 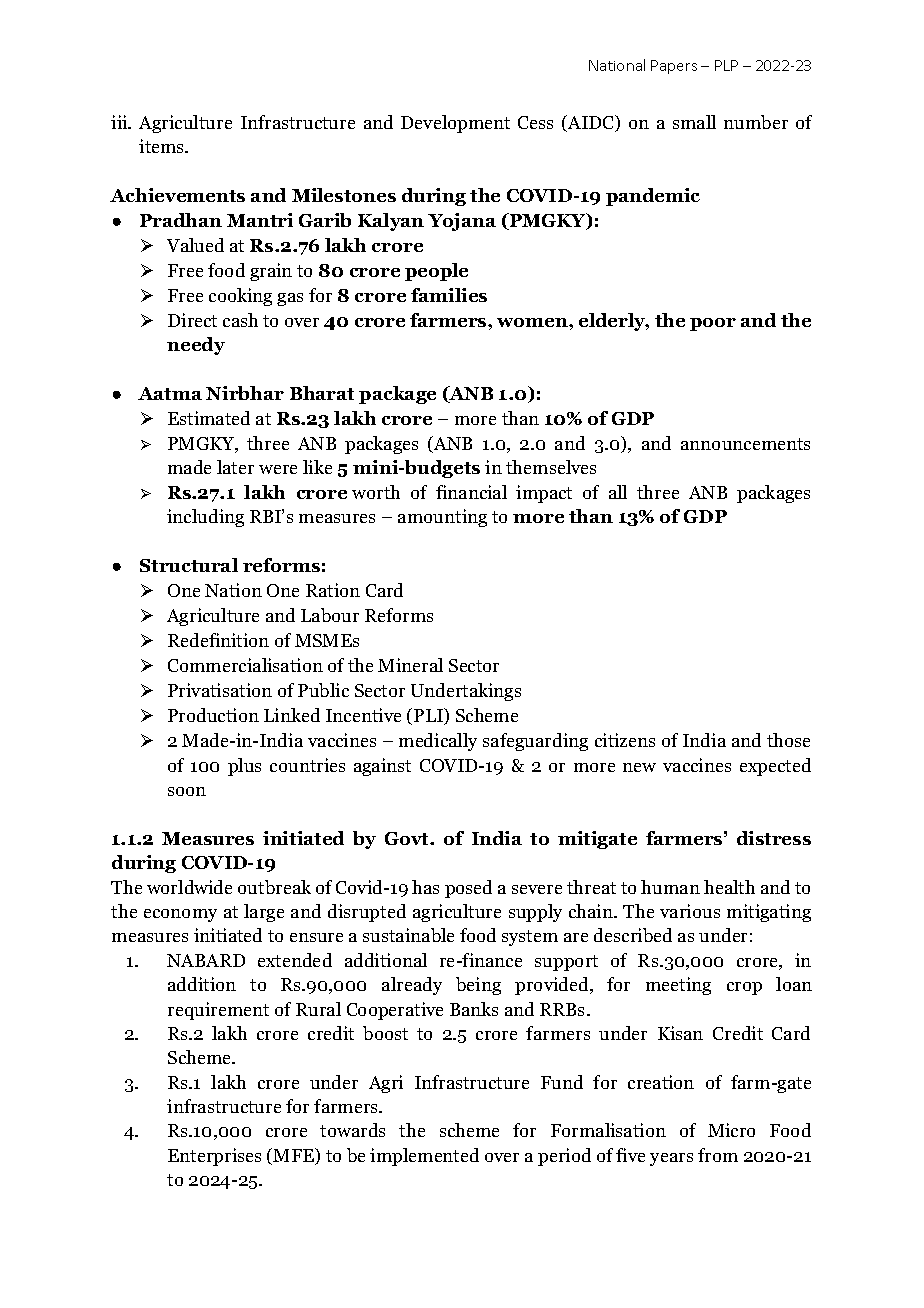 What do you see at coordinates (214, 1157) in the screenshot?
I see `Enterprises` at bounding box center [214, 1157].
